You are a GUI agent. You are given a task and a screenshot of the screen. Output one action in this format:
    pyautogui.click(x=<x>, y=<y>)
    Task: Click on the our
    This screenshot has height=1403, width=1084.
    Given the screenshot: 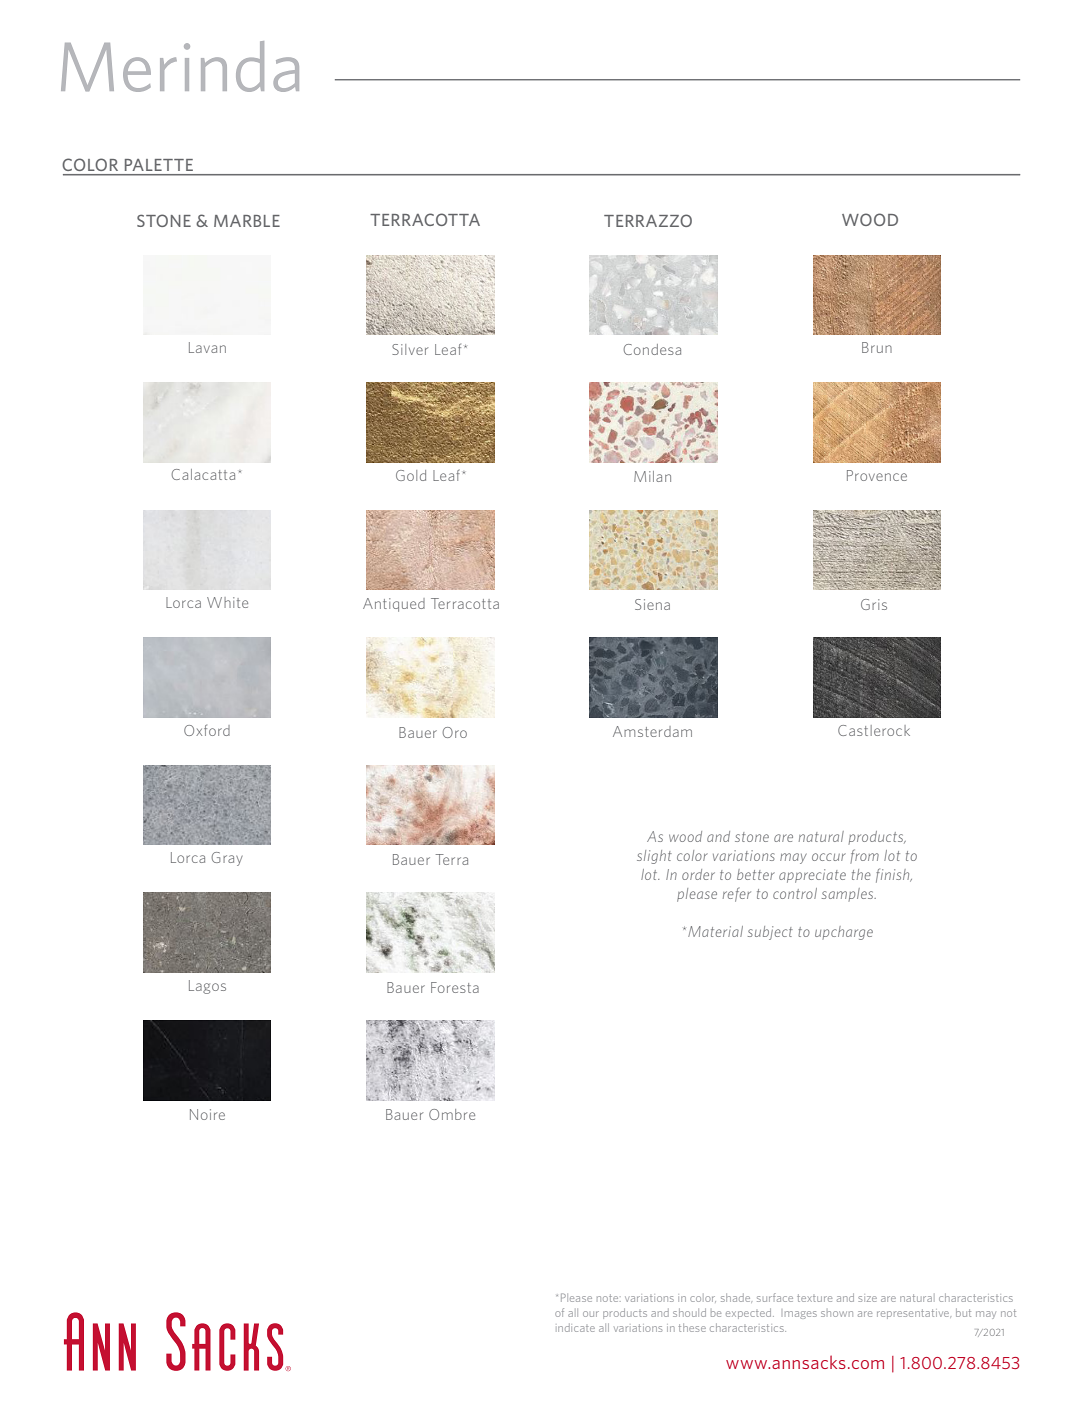 What is the action you would take?
    pyautogui.click(x=591, y=1314)
